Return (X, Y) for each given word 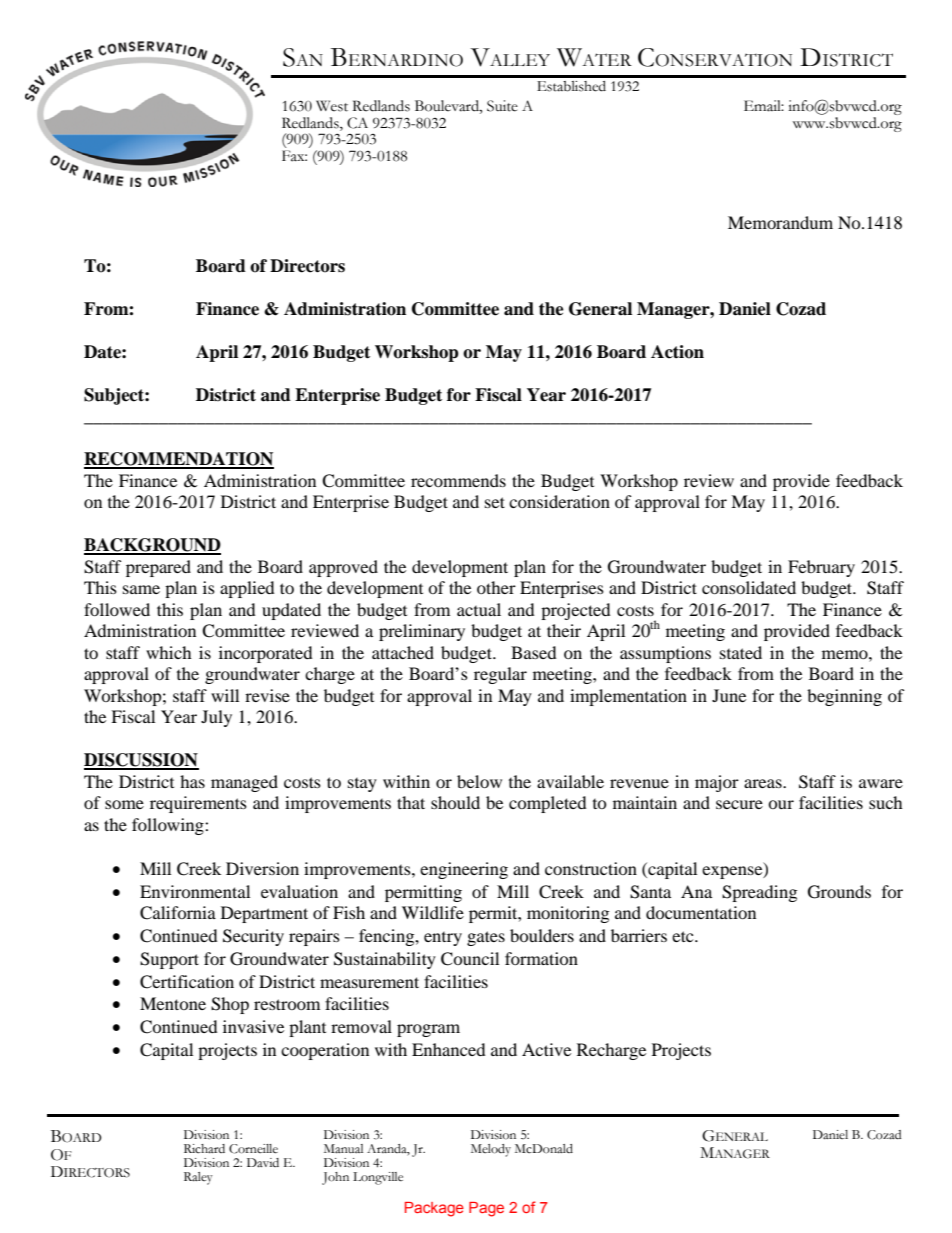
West (332, 106)
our (781, 804)
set (495, 502)
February (821, 568)
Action (677, 352)
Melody (491, 1150)
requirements (198, 804)
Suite (502, 106)
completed (548, 804)
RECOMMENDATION (179, 460)
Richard (204, 1149)
